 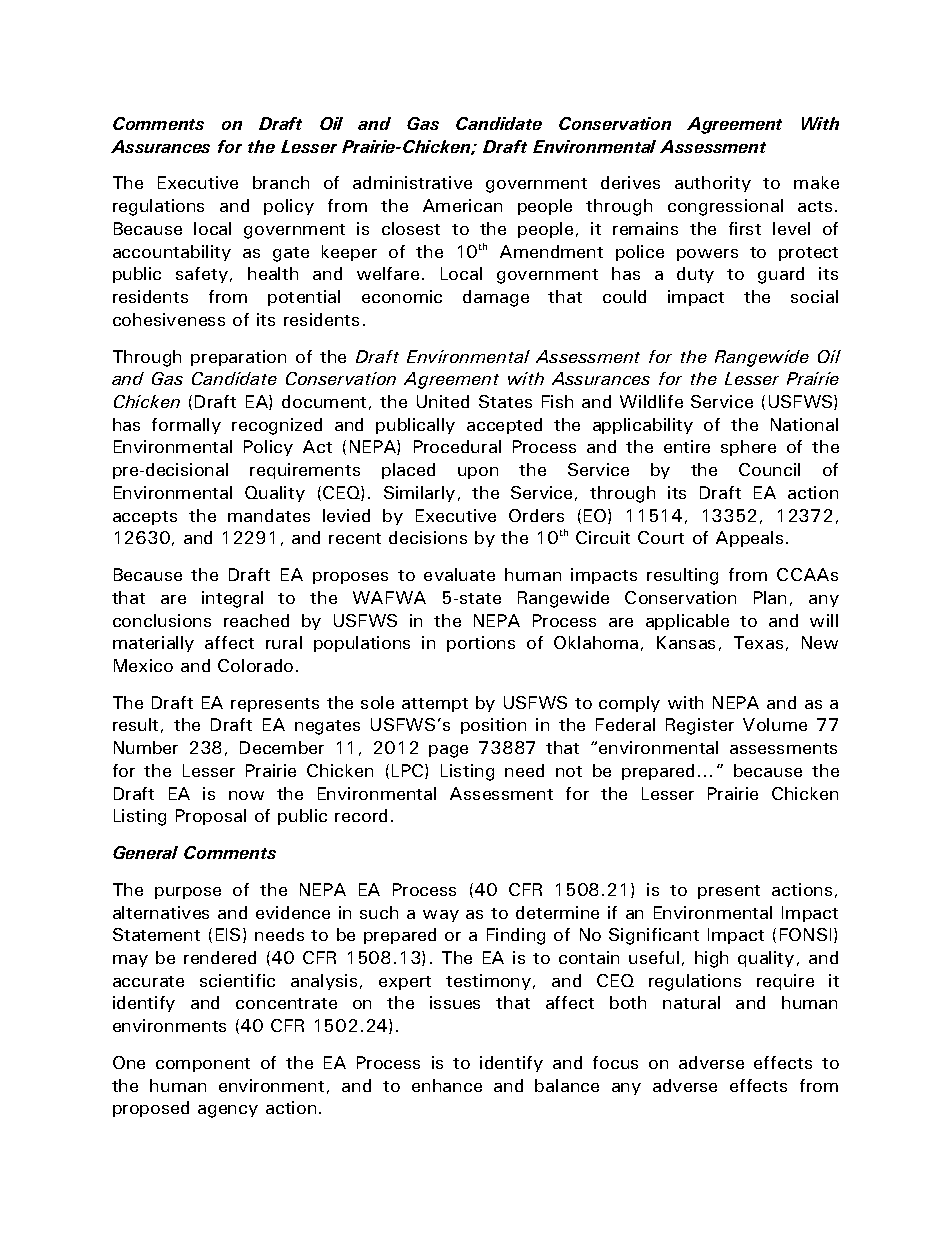 I want to click on American, so click(x=462, y=205).
